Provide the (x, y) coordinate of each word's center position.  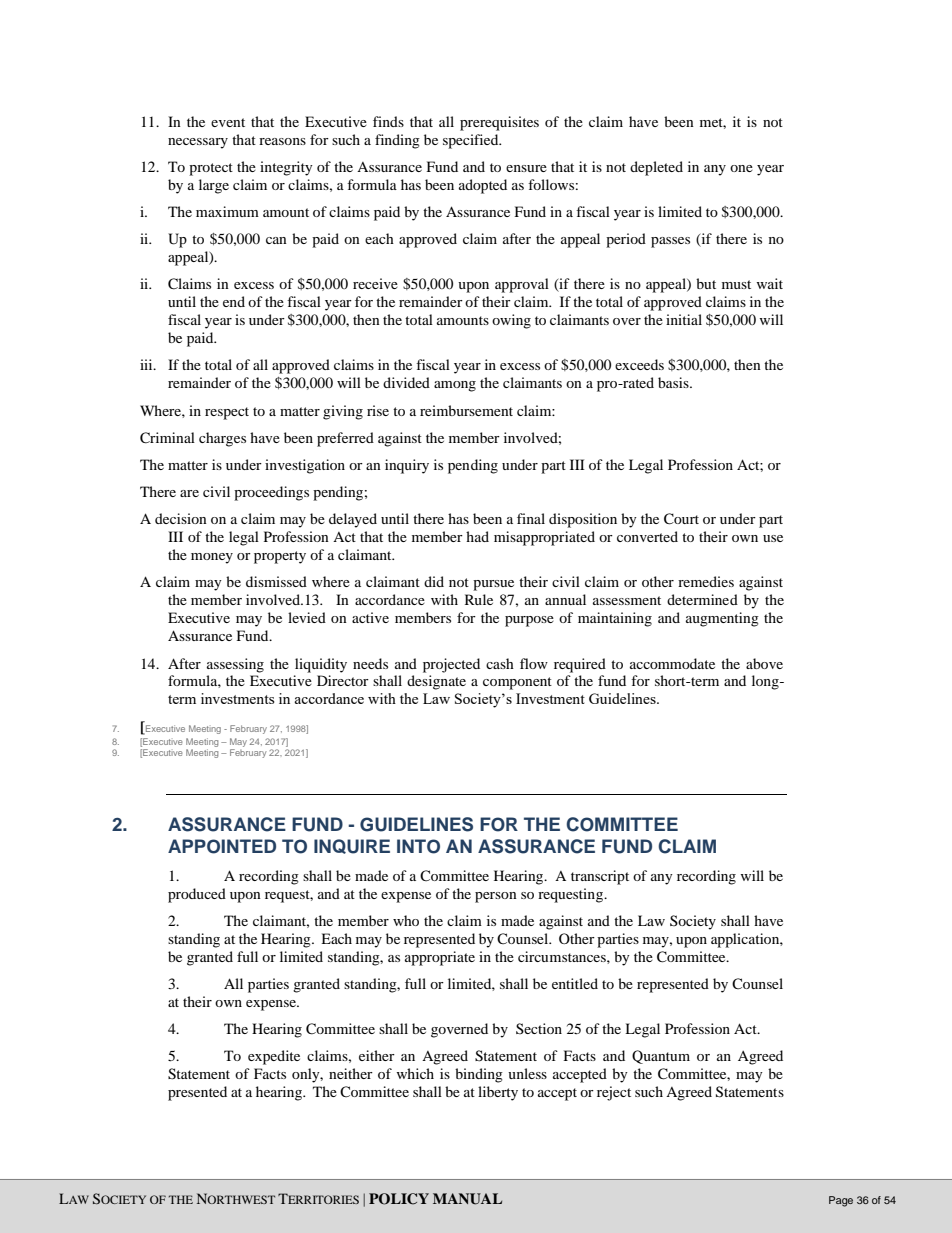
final (531, 518)
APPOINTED (222, 846)
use (773, 538)
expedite (274, 1057)
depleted (656, 168)
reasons (282, 141)
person (496, 897)
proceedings (271, 493)
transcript (600, 877)
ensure (526, 168)
